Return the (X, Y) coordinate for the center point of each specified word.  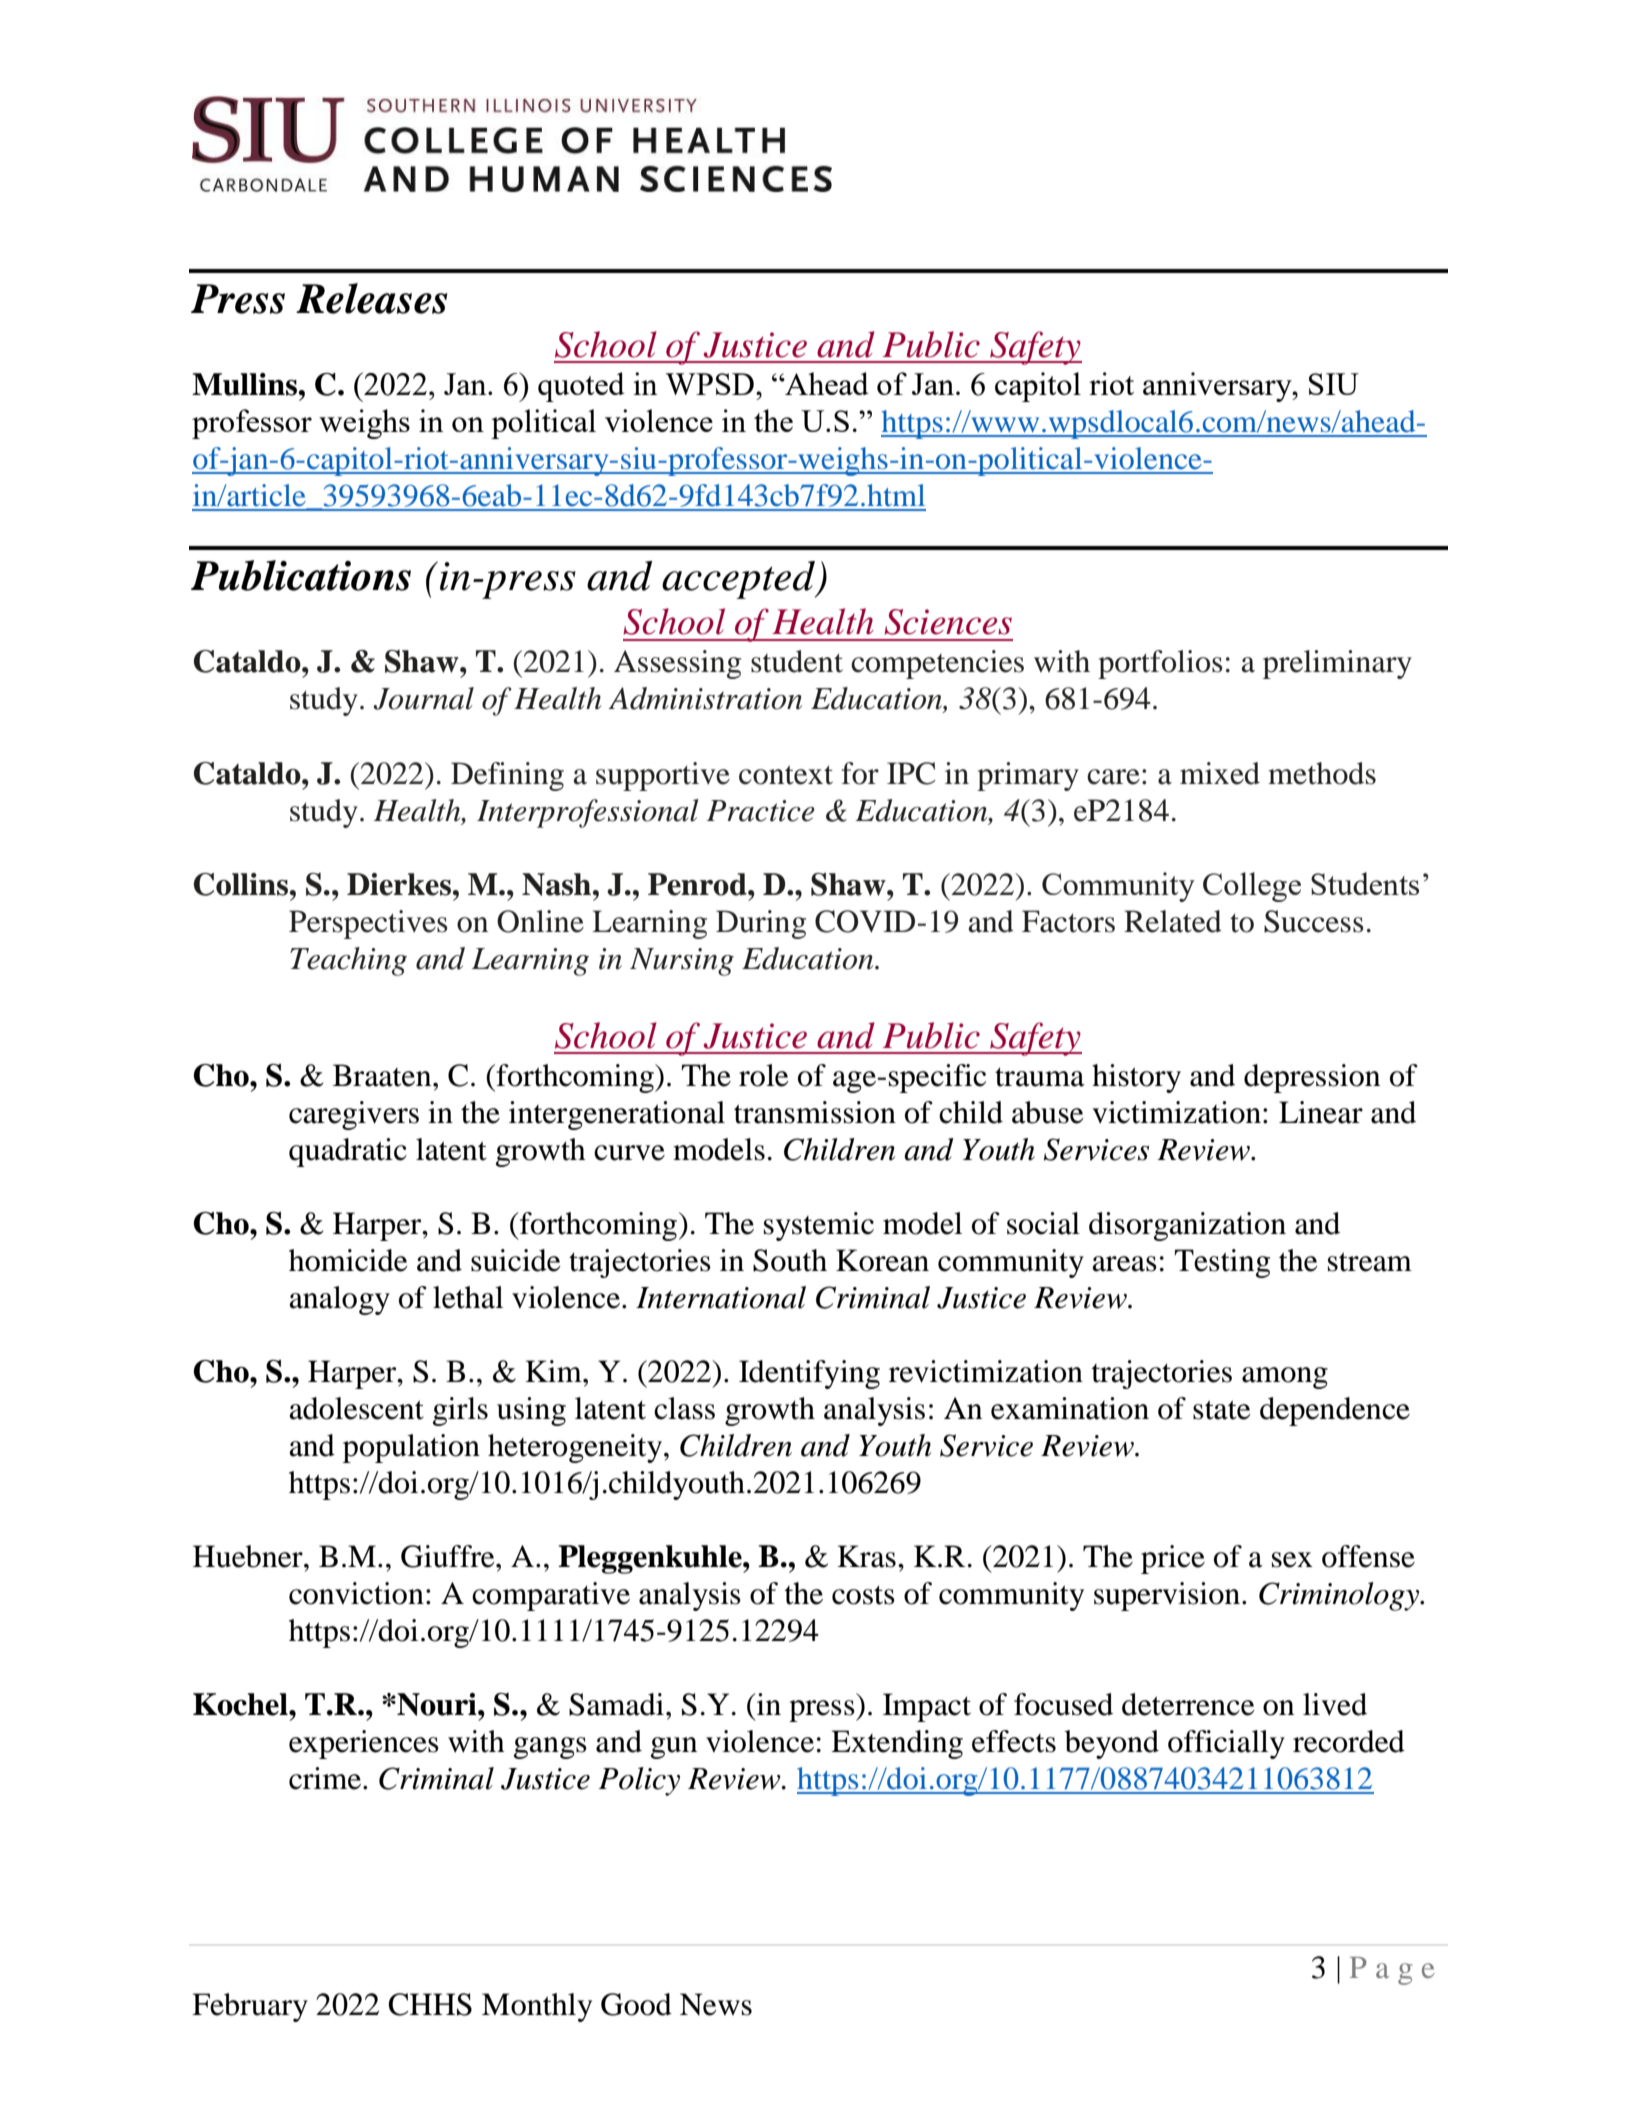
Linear (1321, 1112)
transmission (815, 1112)
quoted (581, 387)
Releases (371, 298)
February (250, 2007)
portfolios (1160, 664)
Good (636, 2004)
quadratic (348, 1152)
